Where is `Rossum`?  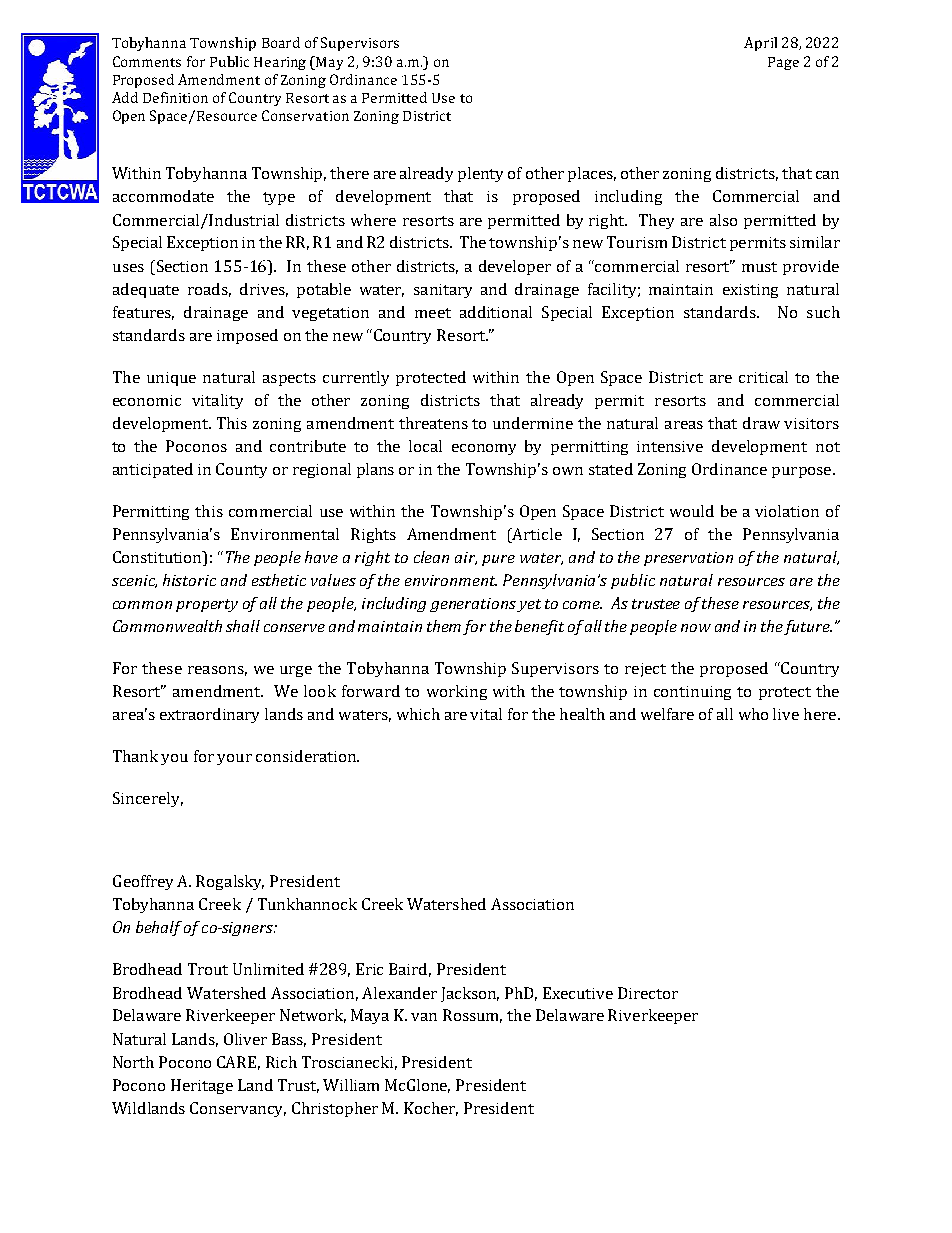 Rossum is located at coordinates (472, 1016).
